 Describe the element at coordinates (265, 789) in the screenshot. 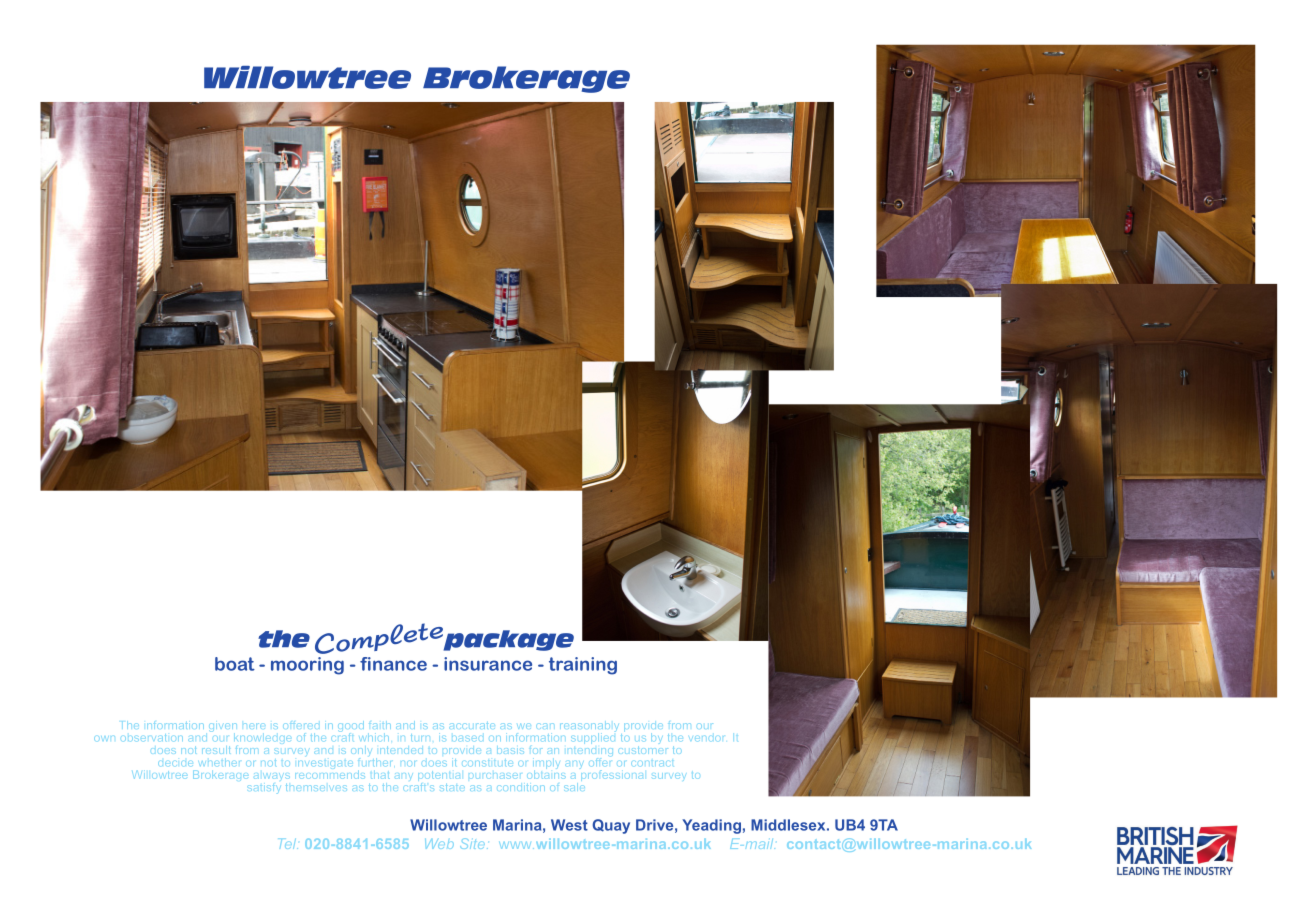

I see `satisfy` at that location.
